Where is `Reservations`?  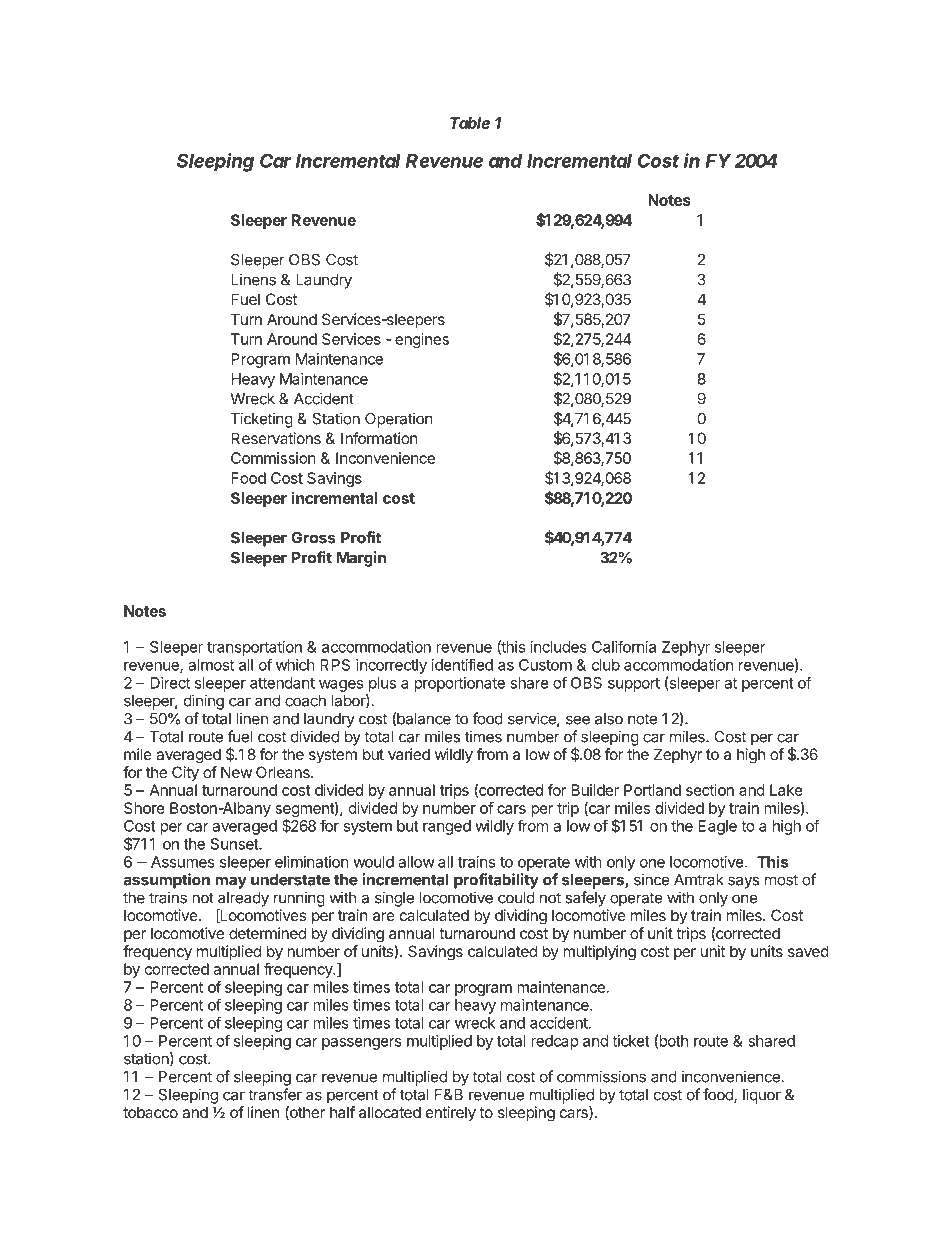
Reservations is located at coordinates (276, 438).
